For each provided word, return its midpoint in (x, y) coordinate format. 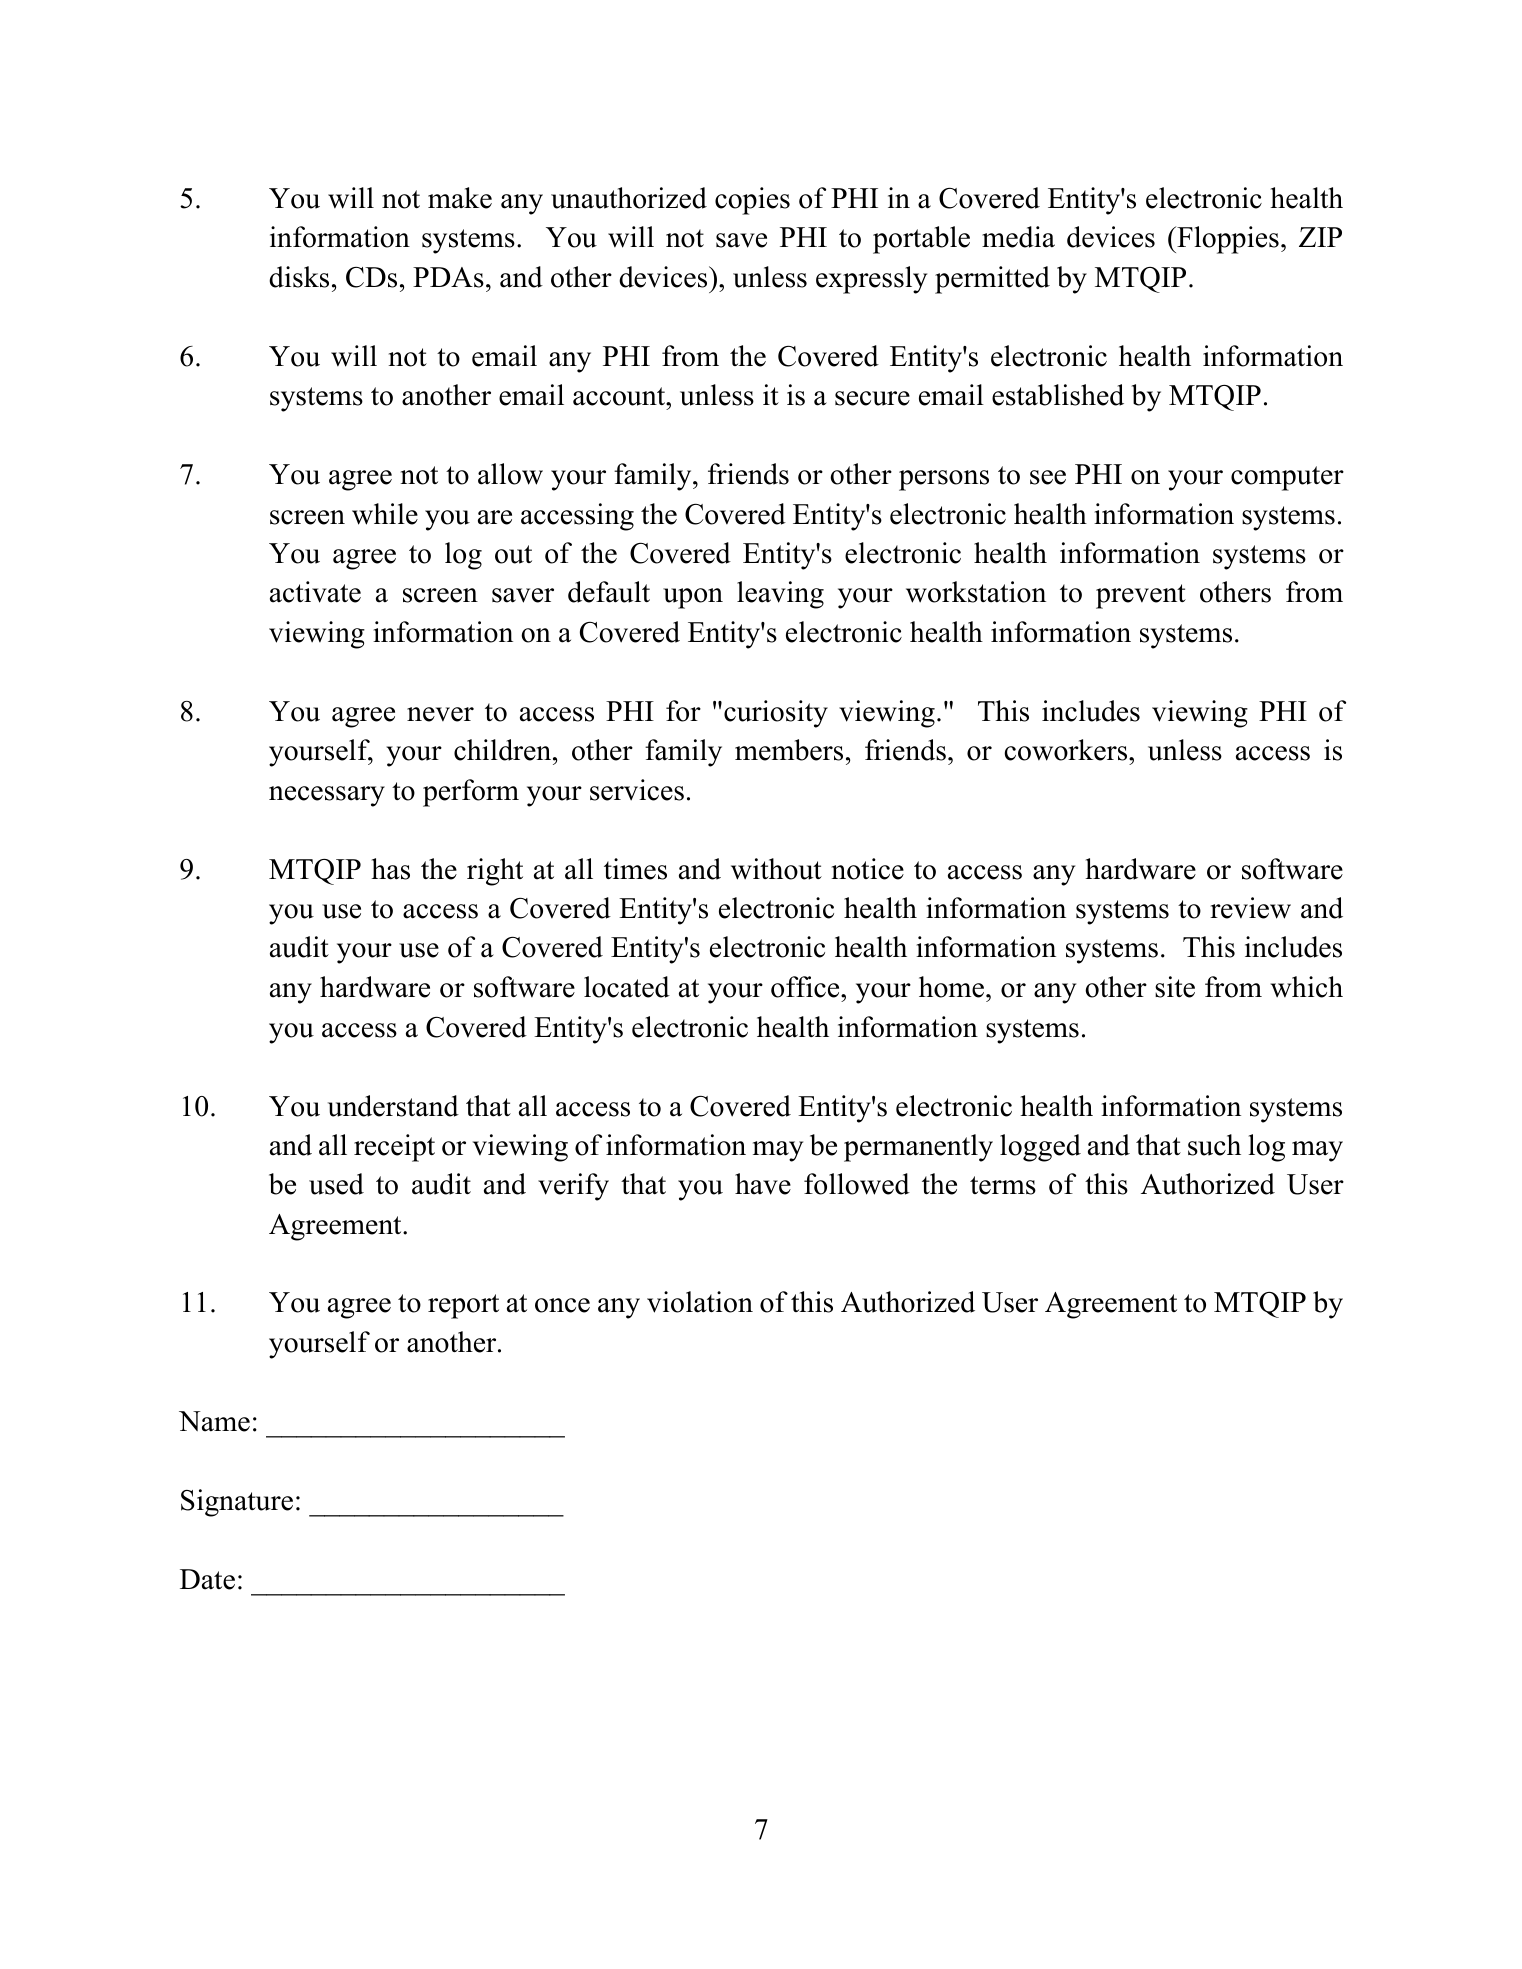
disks (299, 277)
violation (700, 1302)
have (763, 1184)
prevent (1141, 596)
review (1250, 908)
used (336, 1184)
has (390, 869)
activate (315, 592)
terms (1003, 1185)
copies (752, 201)
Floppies (1227, 240)
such (1214, 1145)
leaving (780, 595)
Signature (237, 1503)
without (776, 869)
